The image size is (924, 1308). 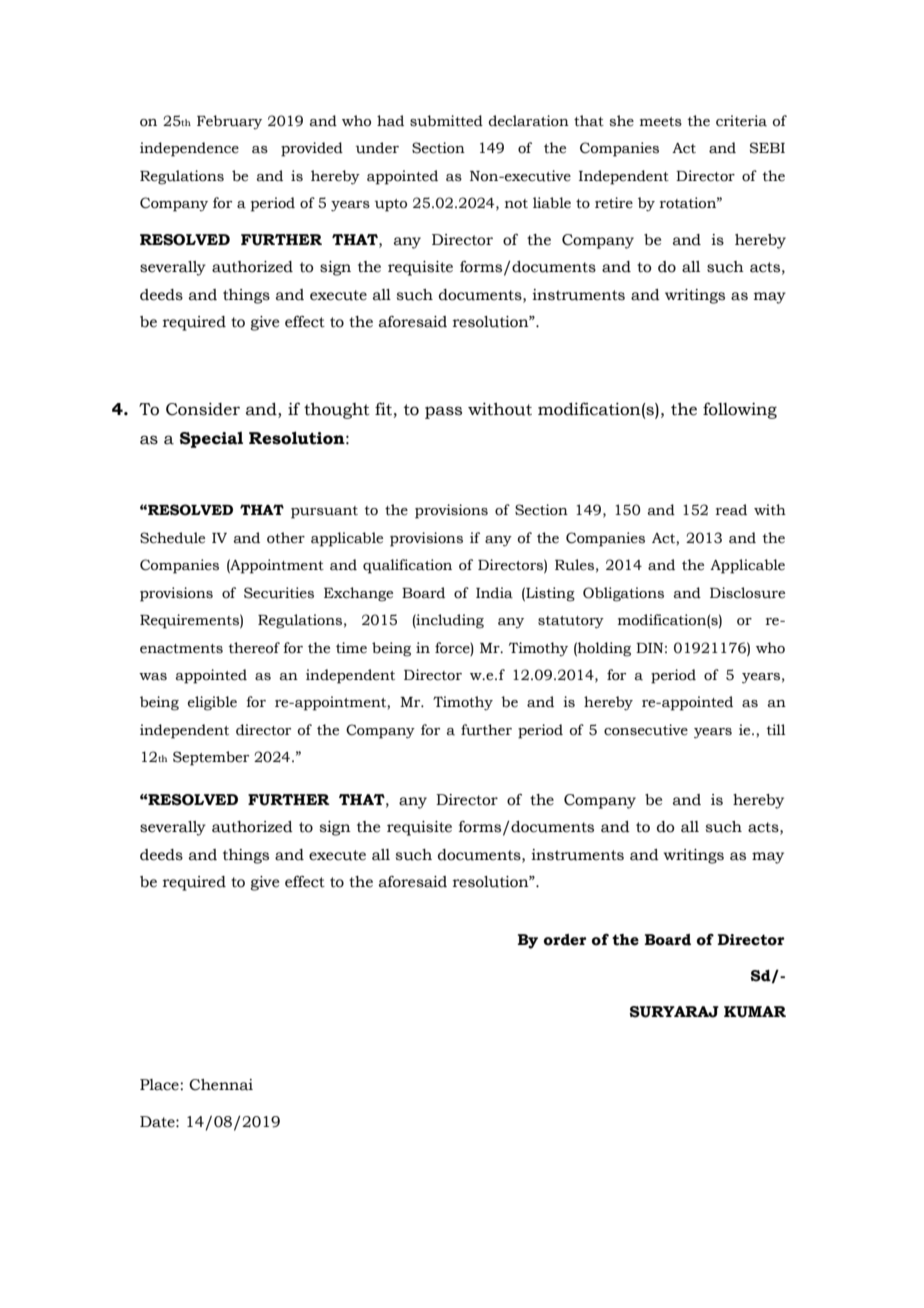 I want to click on Disclosure, so click(x=747, y=593).
